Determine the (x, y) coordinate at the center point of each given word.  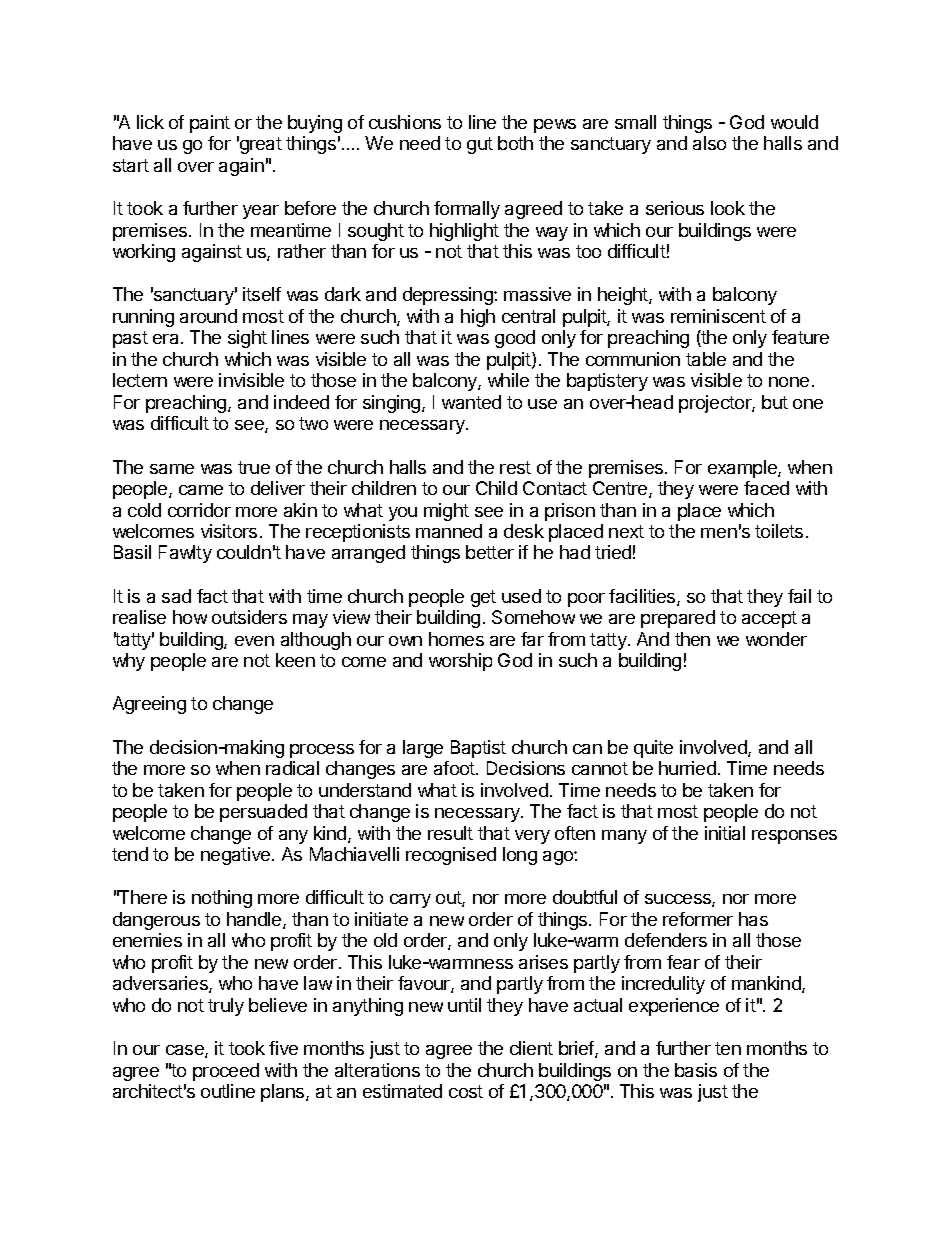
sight (247, 339)
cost (466, 1091)
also (709, 143)
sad (176, 596)
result (450, 833)
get (483, 598)
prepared (678, 619)
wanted (471, 402)
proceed (226, 1072)
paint (210, 124)
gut (480, 145)
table (706, 359)
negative (237, 856)
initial (725, 833)
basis (696, 1070)
